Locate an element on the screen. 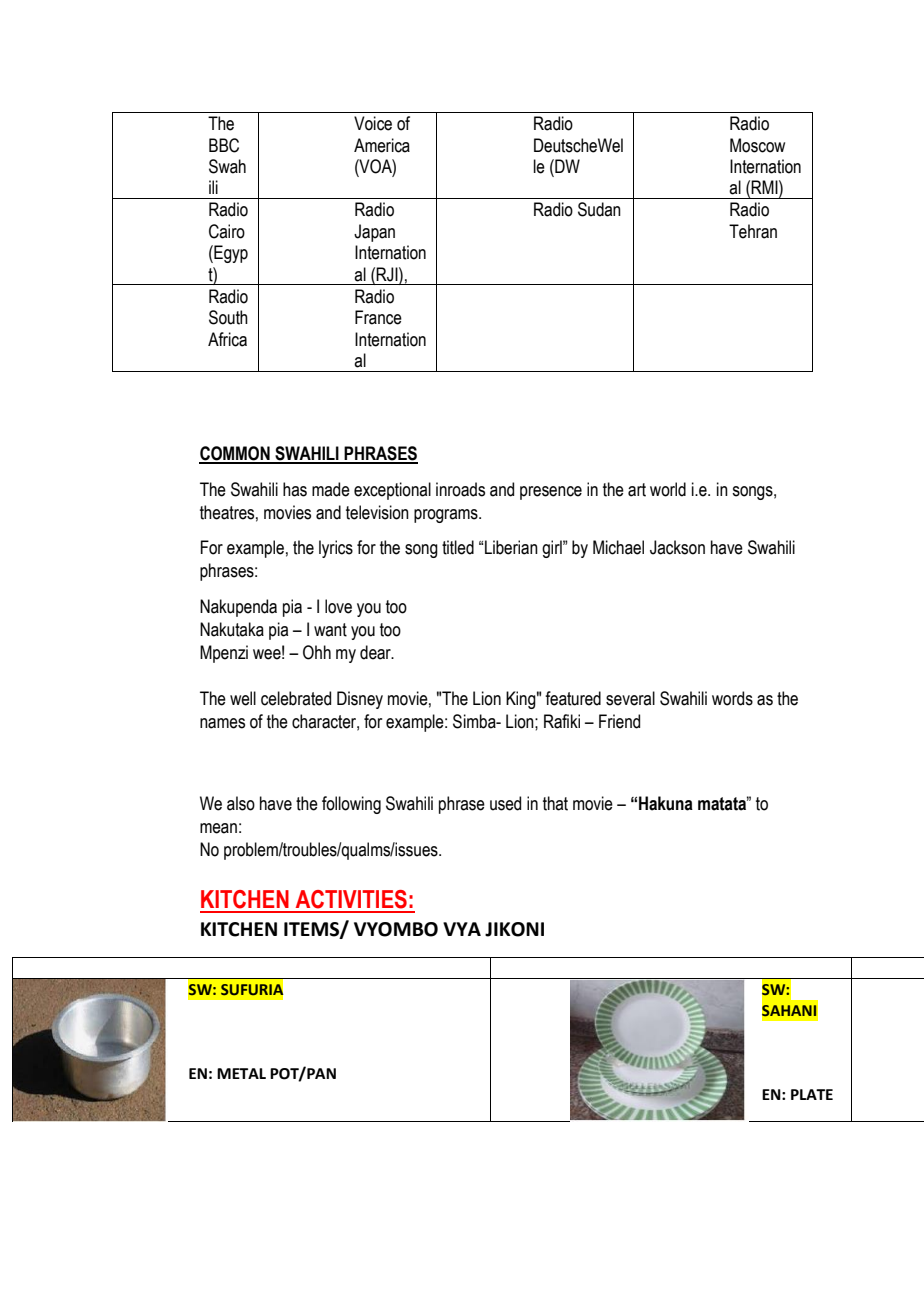 The width and height of the screenshot is (924, 1308). BBC is located at coordinates (224, 145).
